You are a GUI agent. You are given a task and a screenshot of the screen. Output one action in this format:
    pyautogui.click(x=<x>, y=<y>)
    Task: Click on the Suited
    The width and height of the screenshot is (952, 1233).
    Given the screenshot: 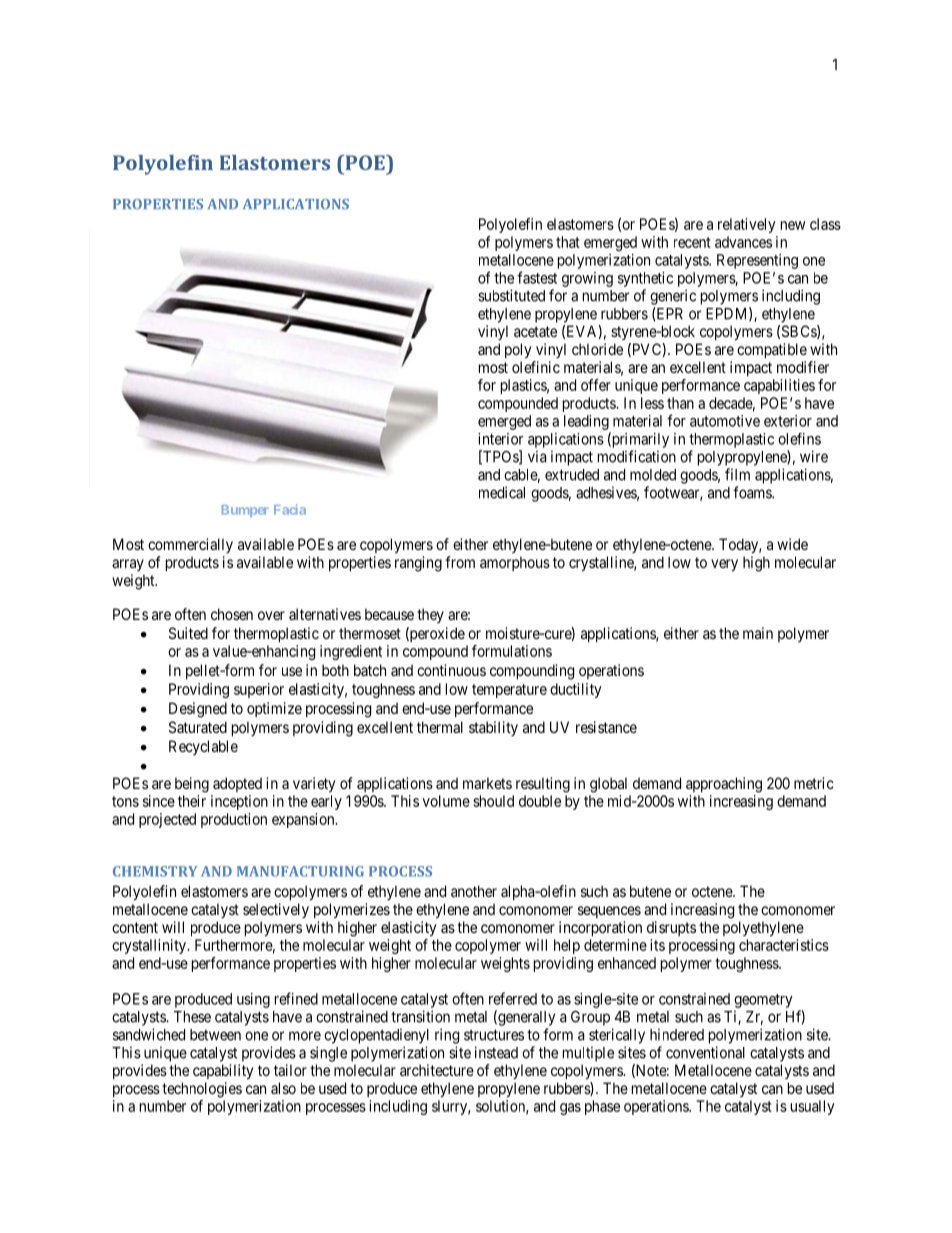 What is the action you would take?
    pyautogui.click(x=188, y=633)
